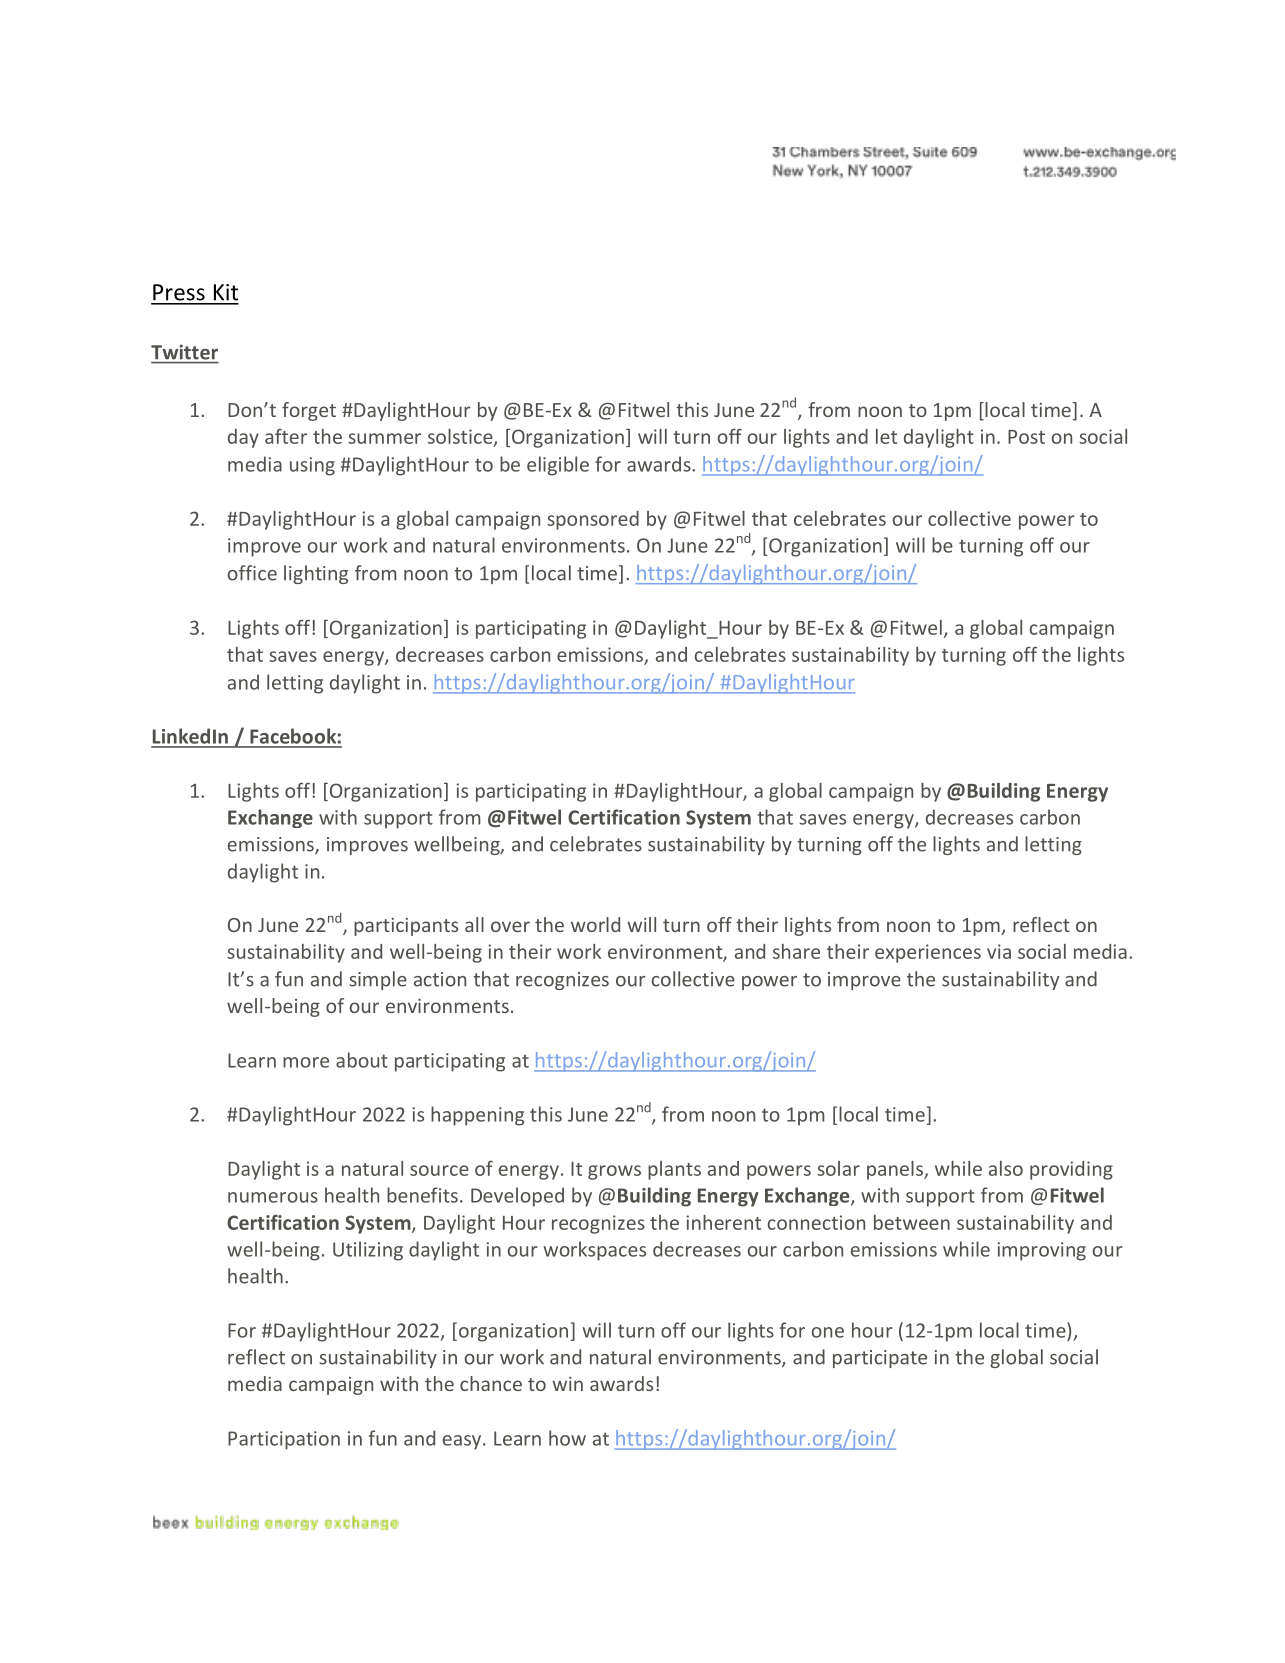  I want to click on Post, so click(1026, 437).
